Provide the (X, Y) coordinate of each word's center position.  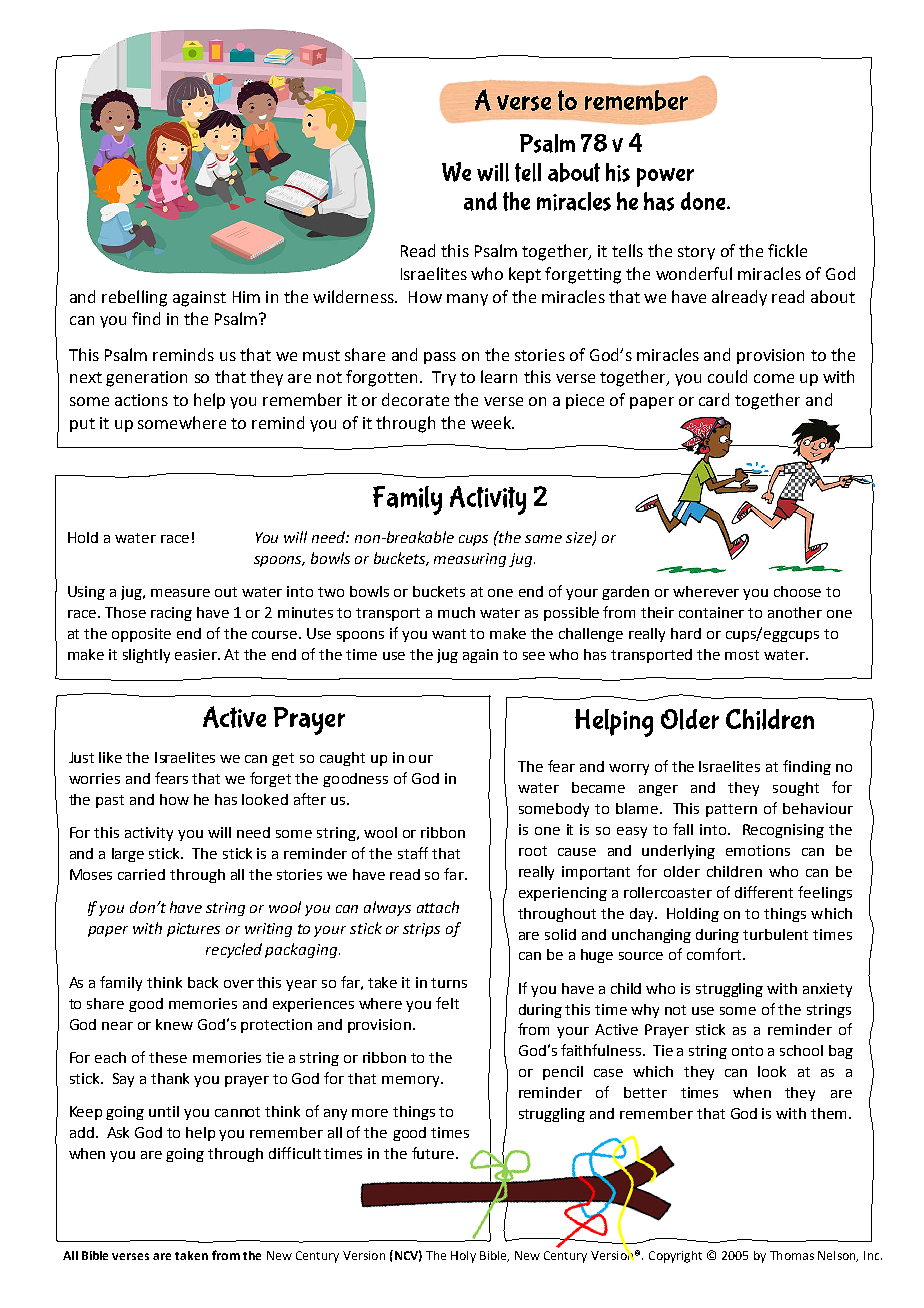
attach (438, 907)
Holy (463, 1257)
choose (797, 591)
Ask (118, 1132)
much (456, 612)
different (764, 892)
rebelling (134, 298)
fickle (787, 250)
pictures (193, 930)
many (467, 300)
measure (180, 593)
